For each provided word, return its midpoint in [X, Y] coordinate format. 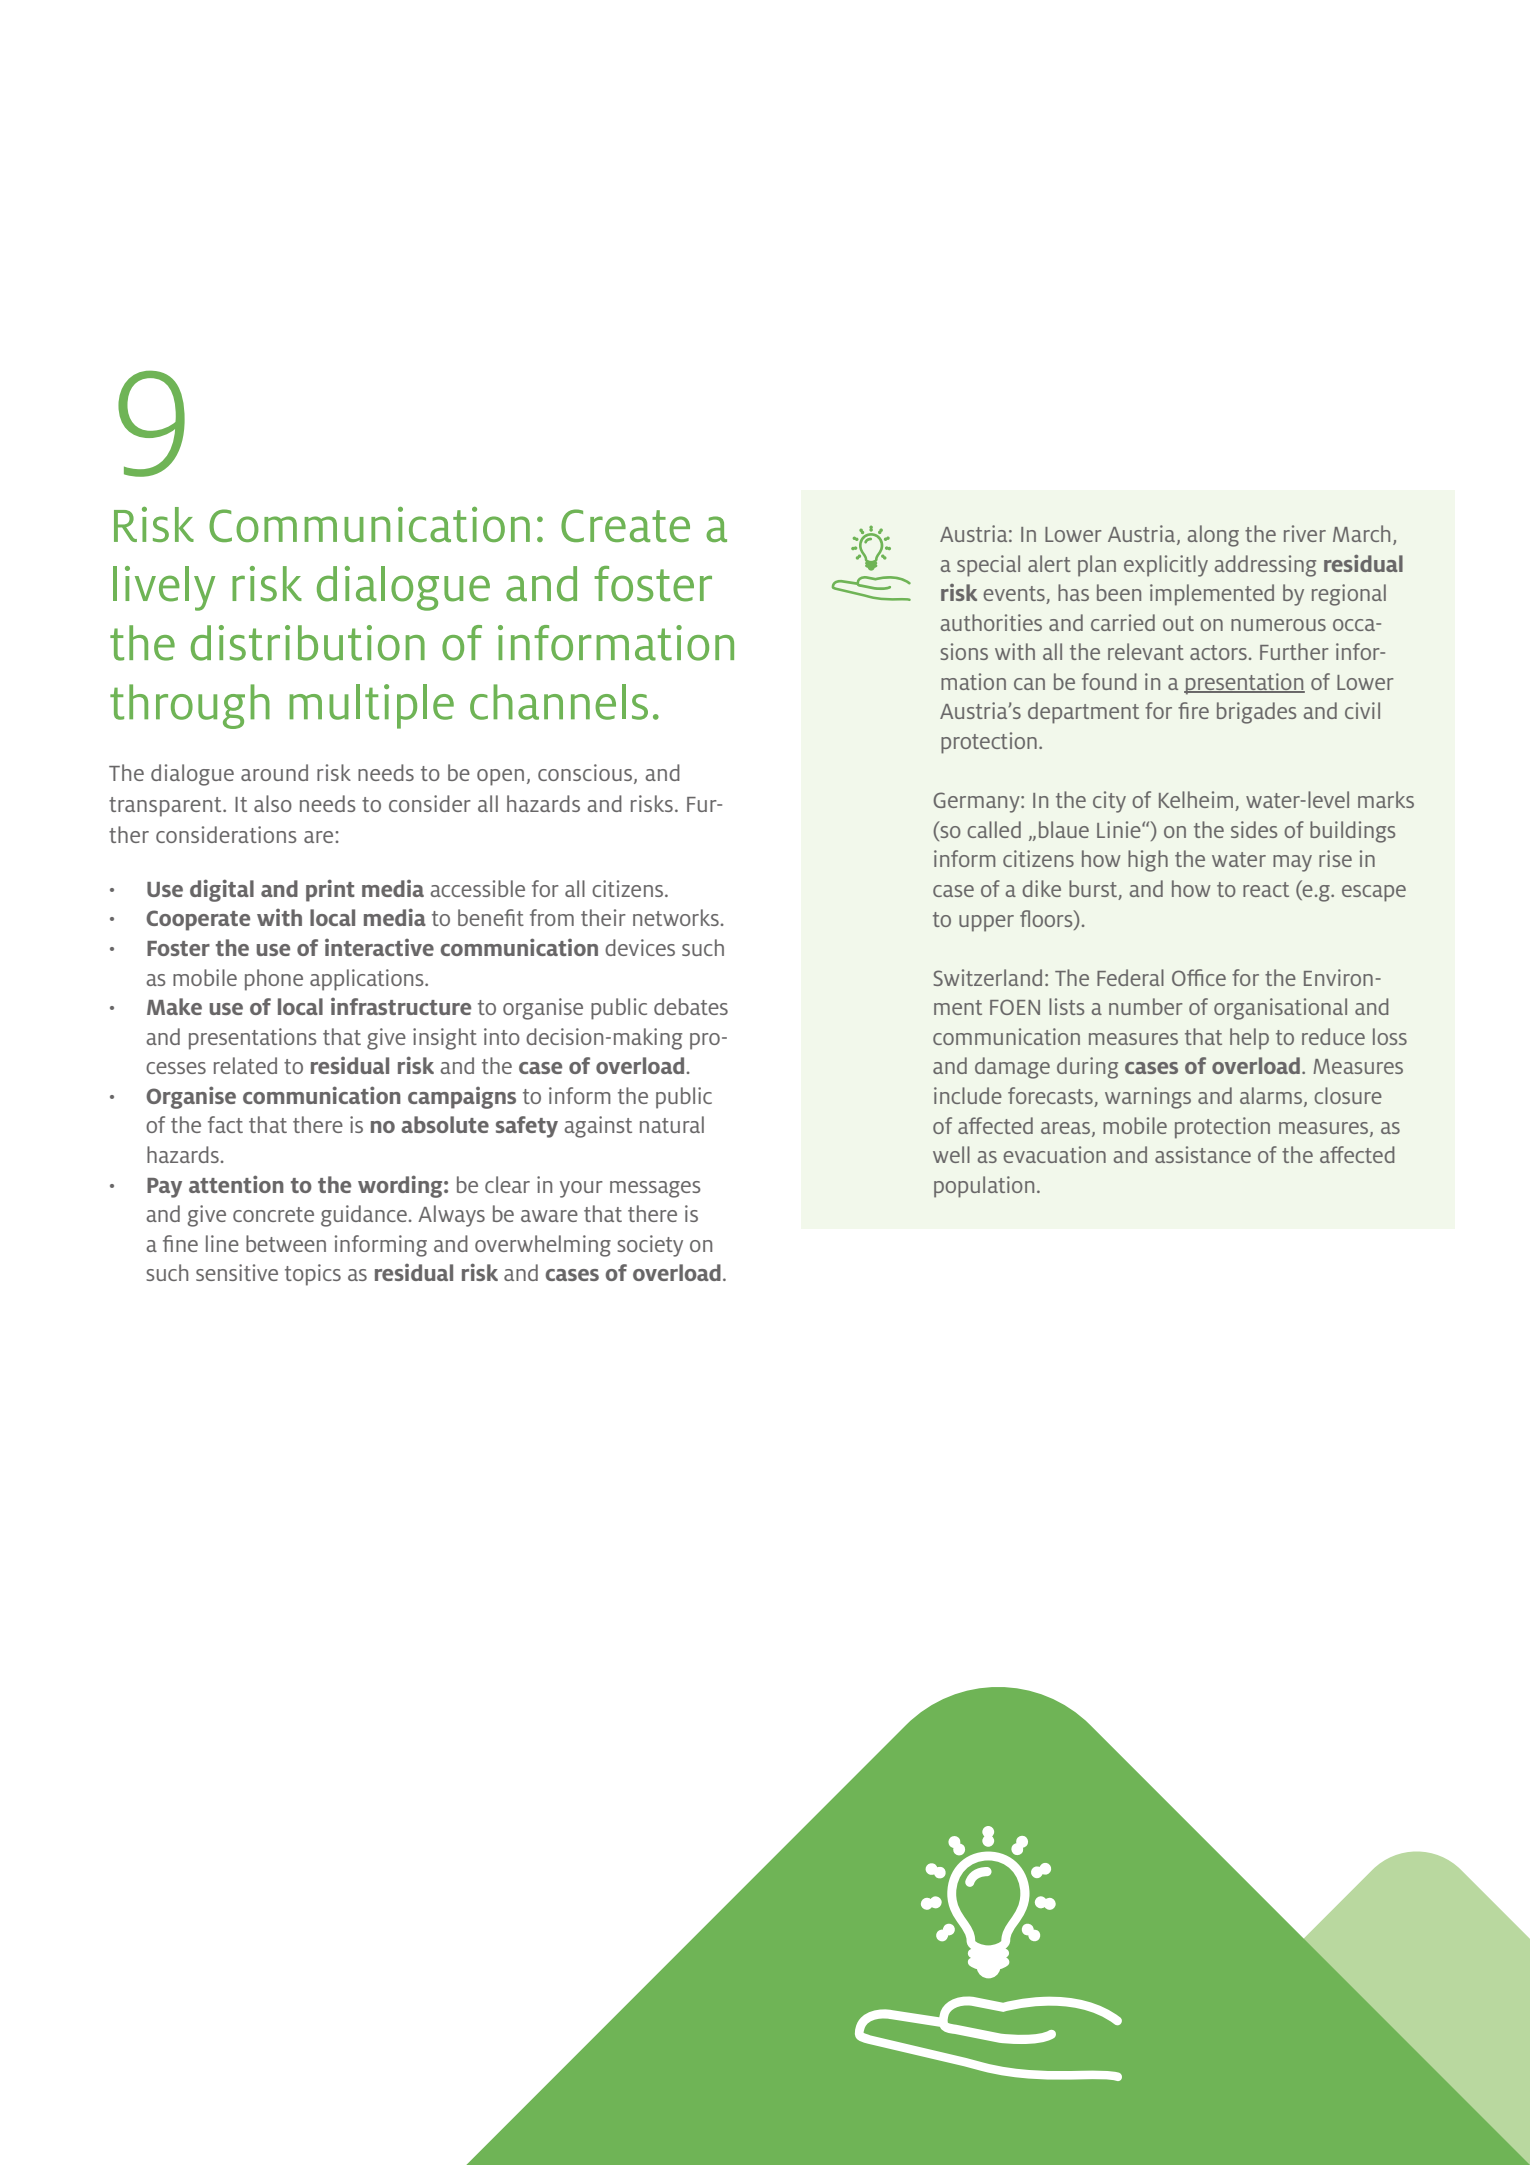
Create [625, 525]
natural [672, 1124]
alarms [1272, 1097]
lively [164, 588]
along [1213, 536]
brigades [1256, 713]
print [330, 890]
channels [559, 702]
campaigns [462, 1098]
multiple [371, 706]
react [1266, 889]
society [650, 1246]
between [286, 1243]
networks [676, 917]
